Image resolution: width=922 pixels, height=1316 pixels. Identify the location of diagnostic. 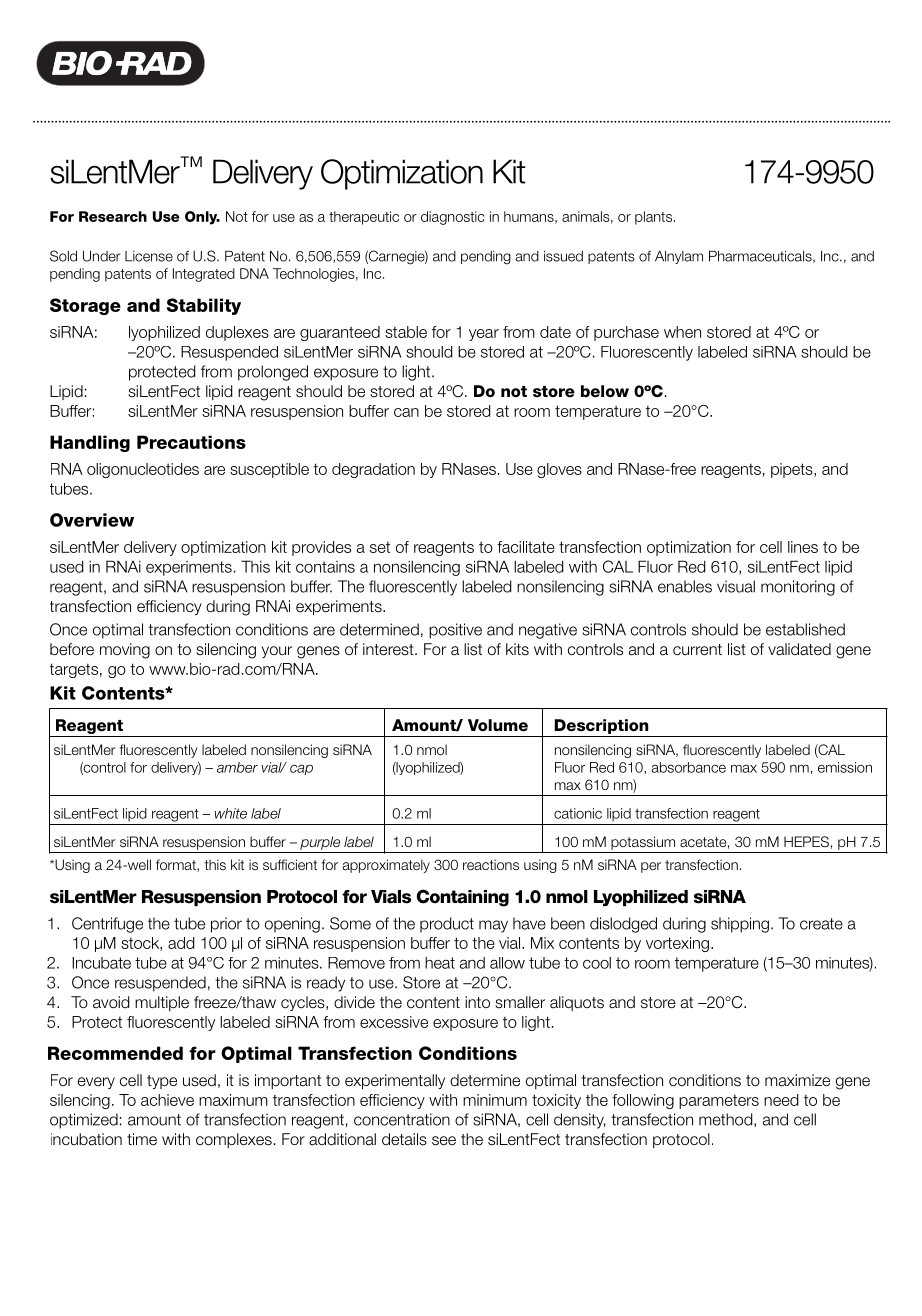
(453, 218).
